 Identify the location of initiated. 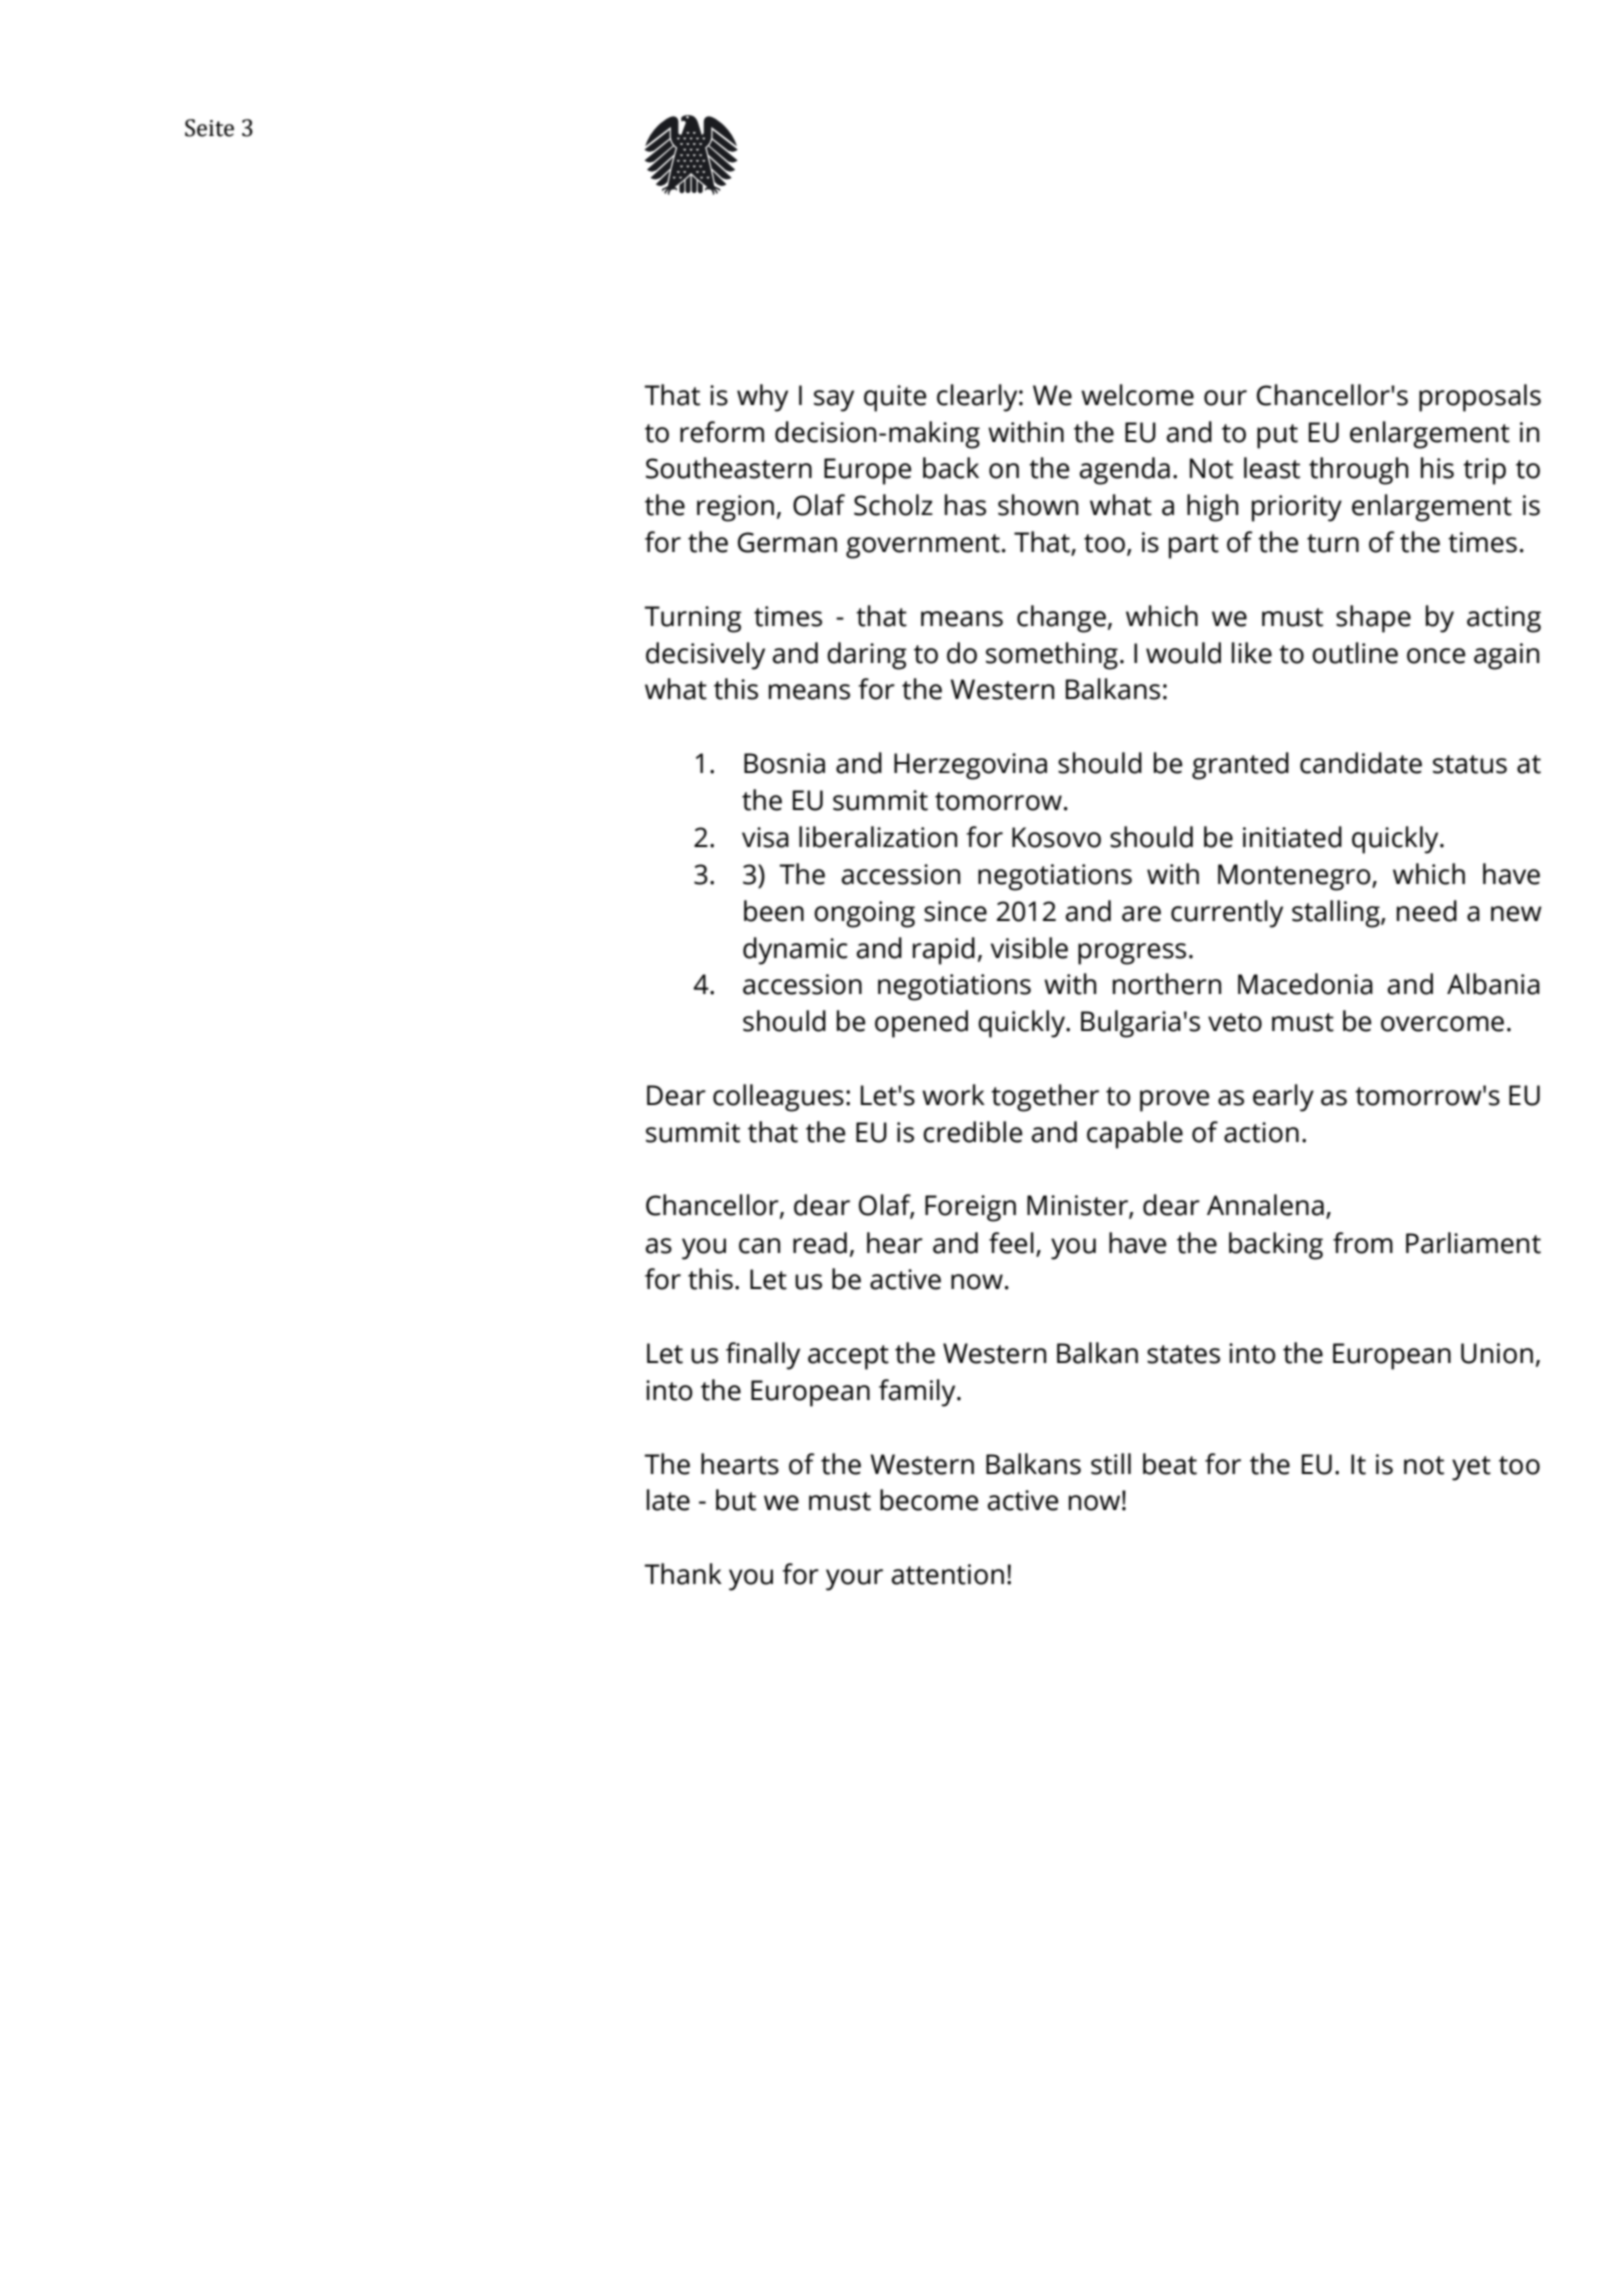
(1292, 837).
